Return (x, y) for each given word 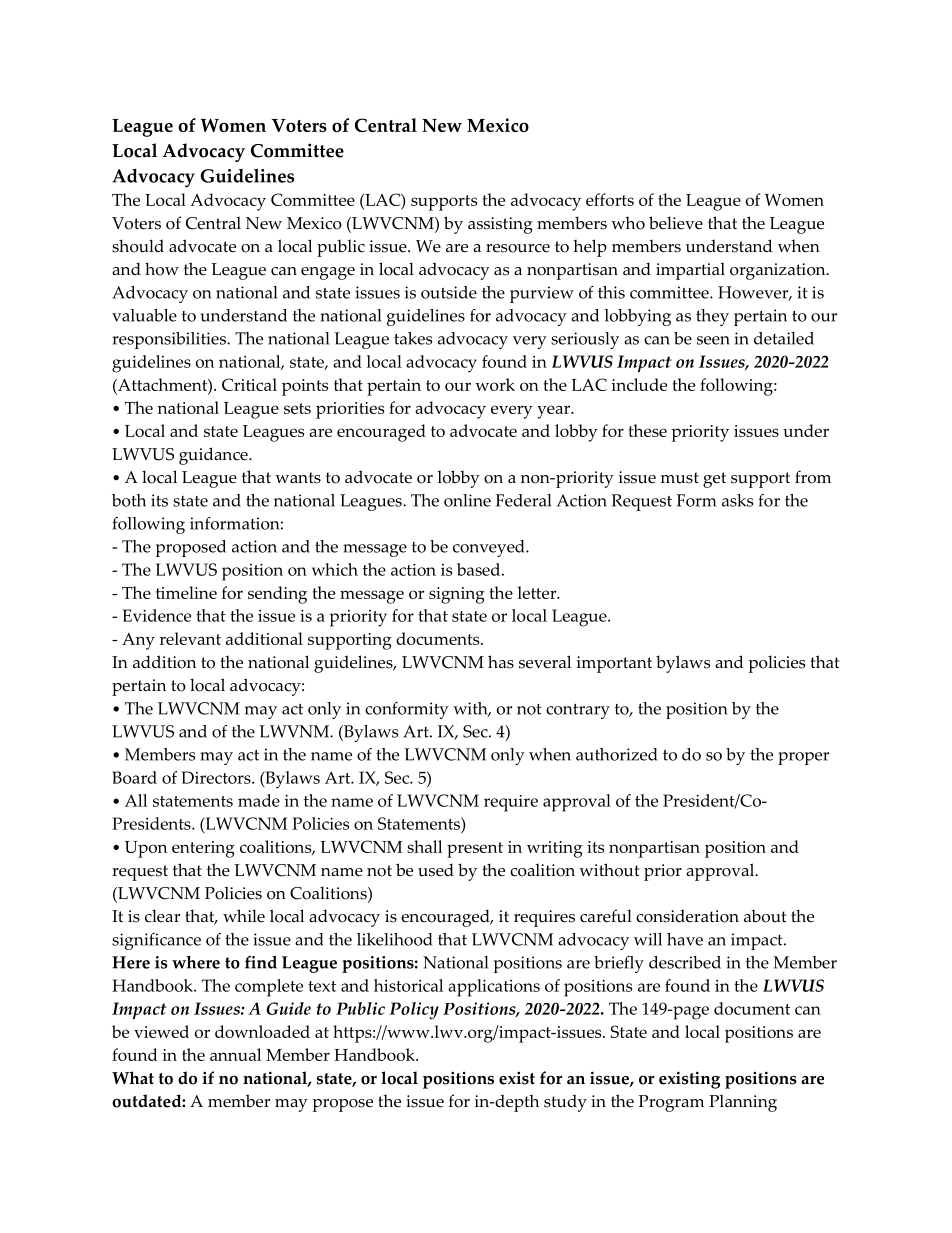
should (138, 246)
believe (676, 223)
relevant (190, 638)
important (614, 664)
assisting (500, 225)
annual (235, 1054)
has (501, 662)
